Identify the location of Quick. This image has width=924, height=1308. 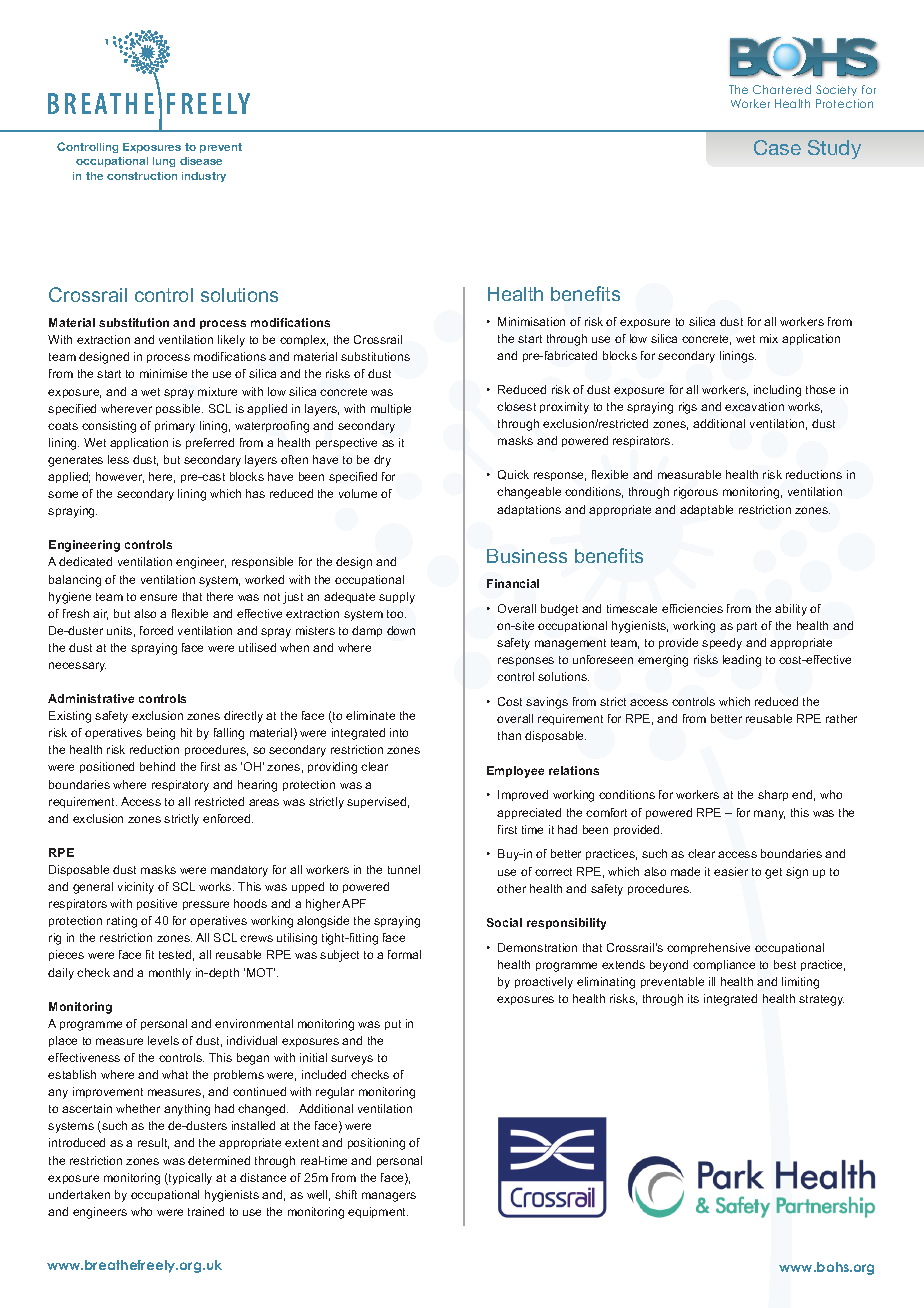
(513, 475).
